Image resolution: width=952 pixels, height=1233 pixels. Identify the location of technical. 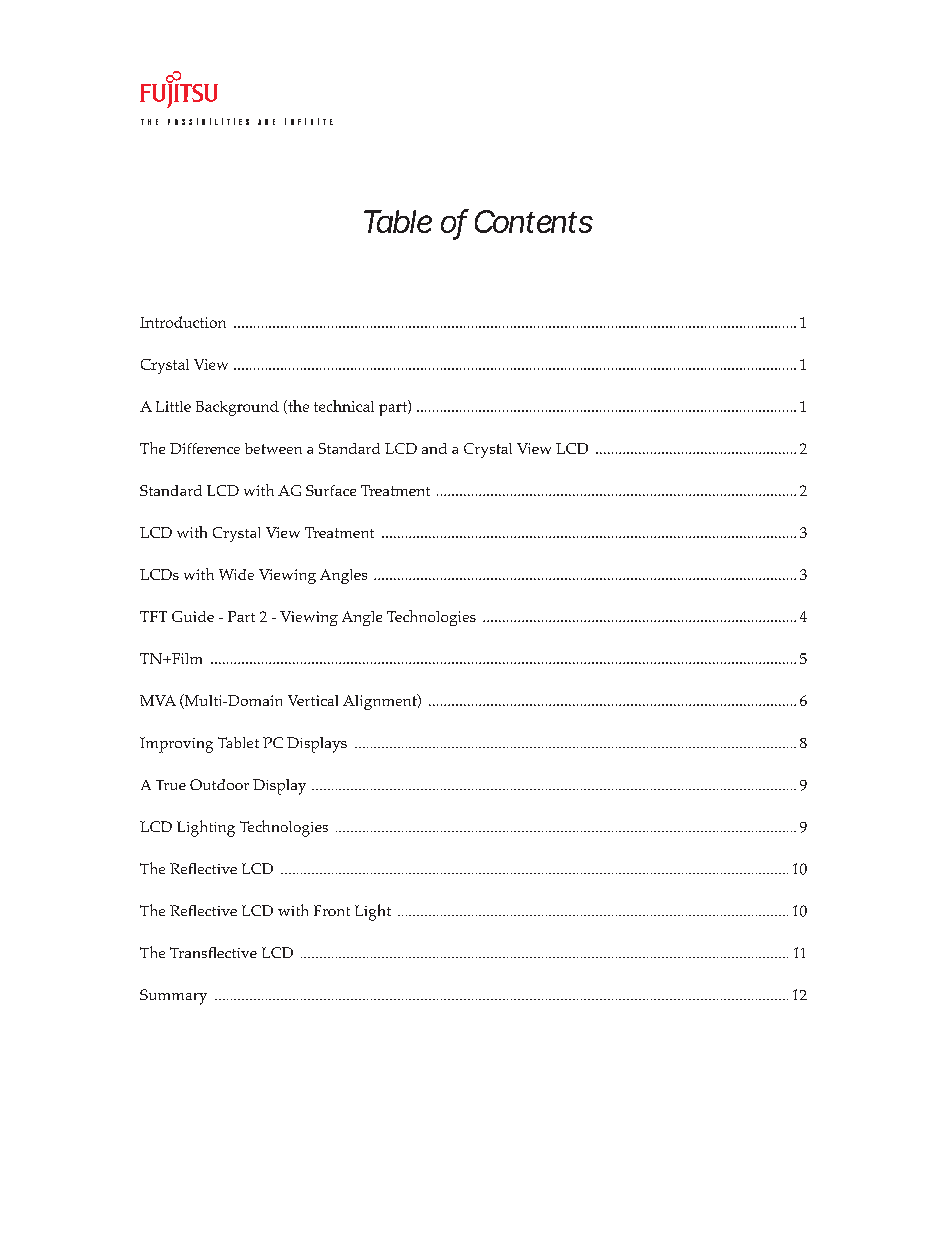
(344, 406).
